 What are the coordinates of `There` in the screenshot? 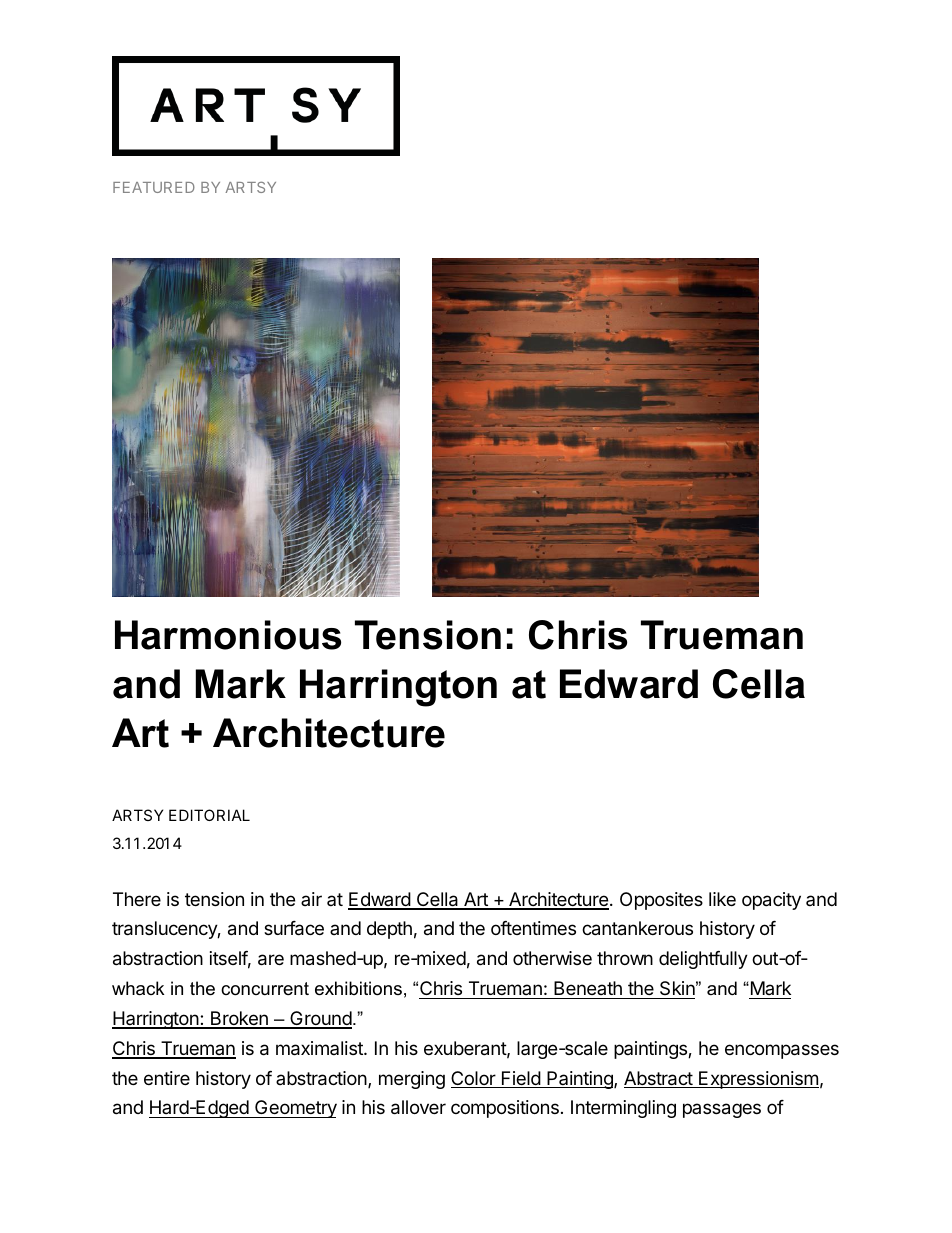 It's located at (137, 899).
